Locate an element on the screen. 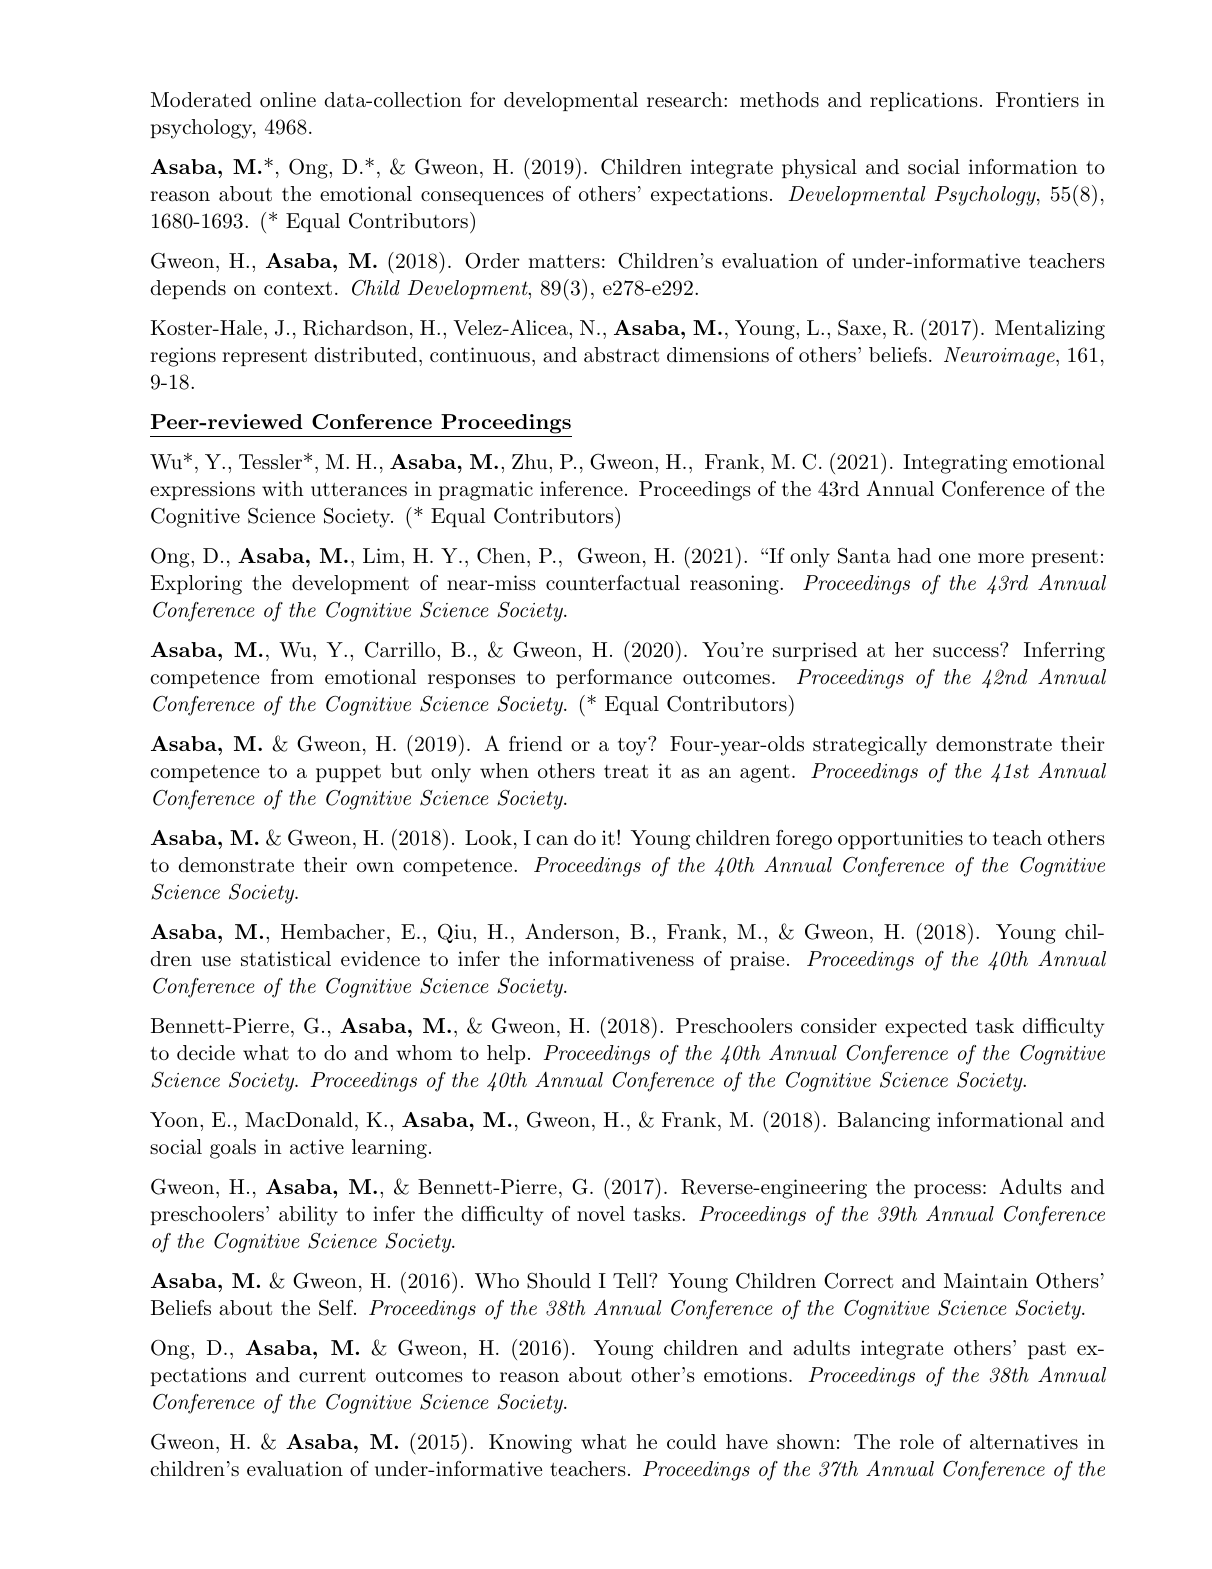 Image resolution: width=1212 pixels, height=1569 pixels. treat is located at coordinates (626, 772).
